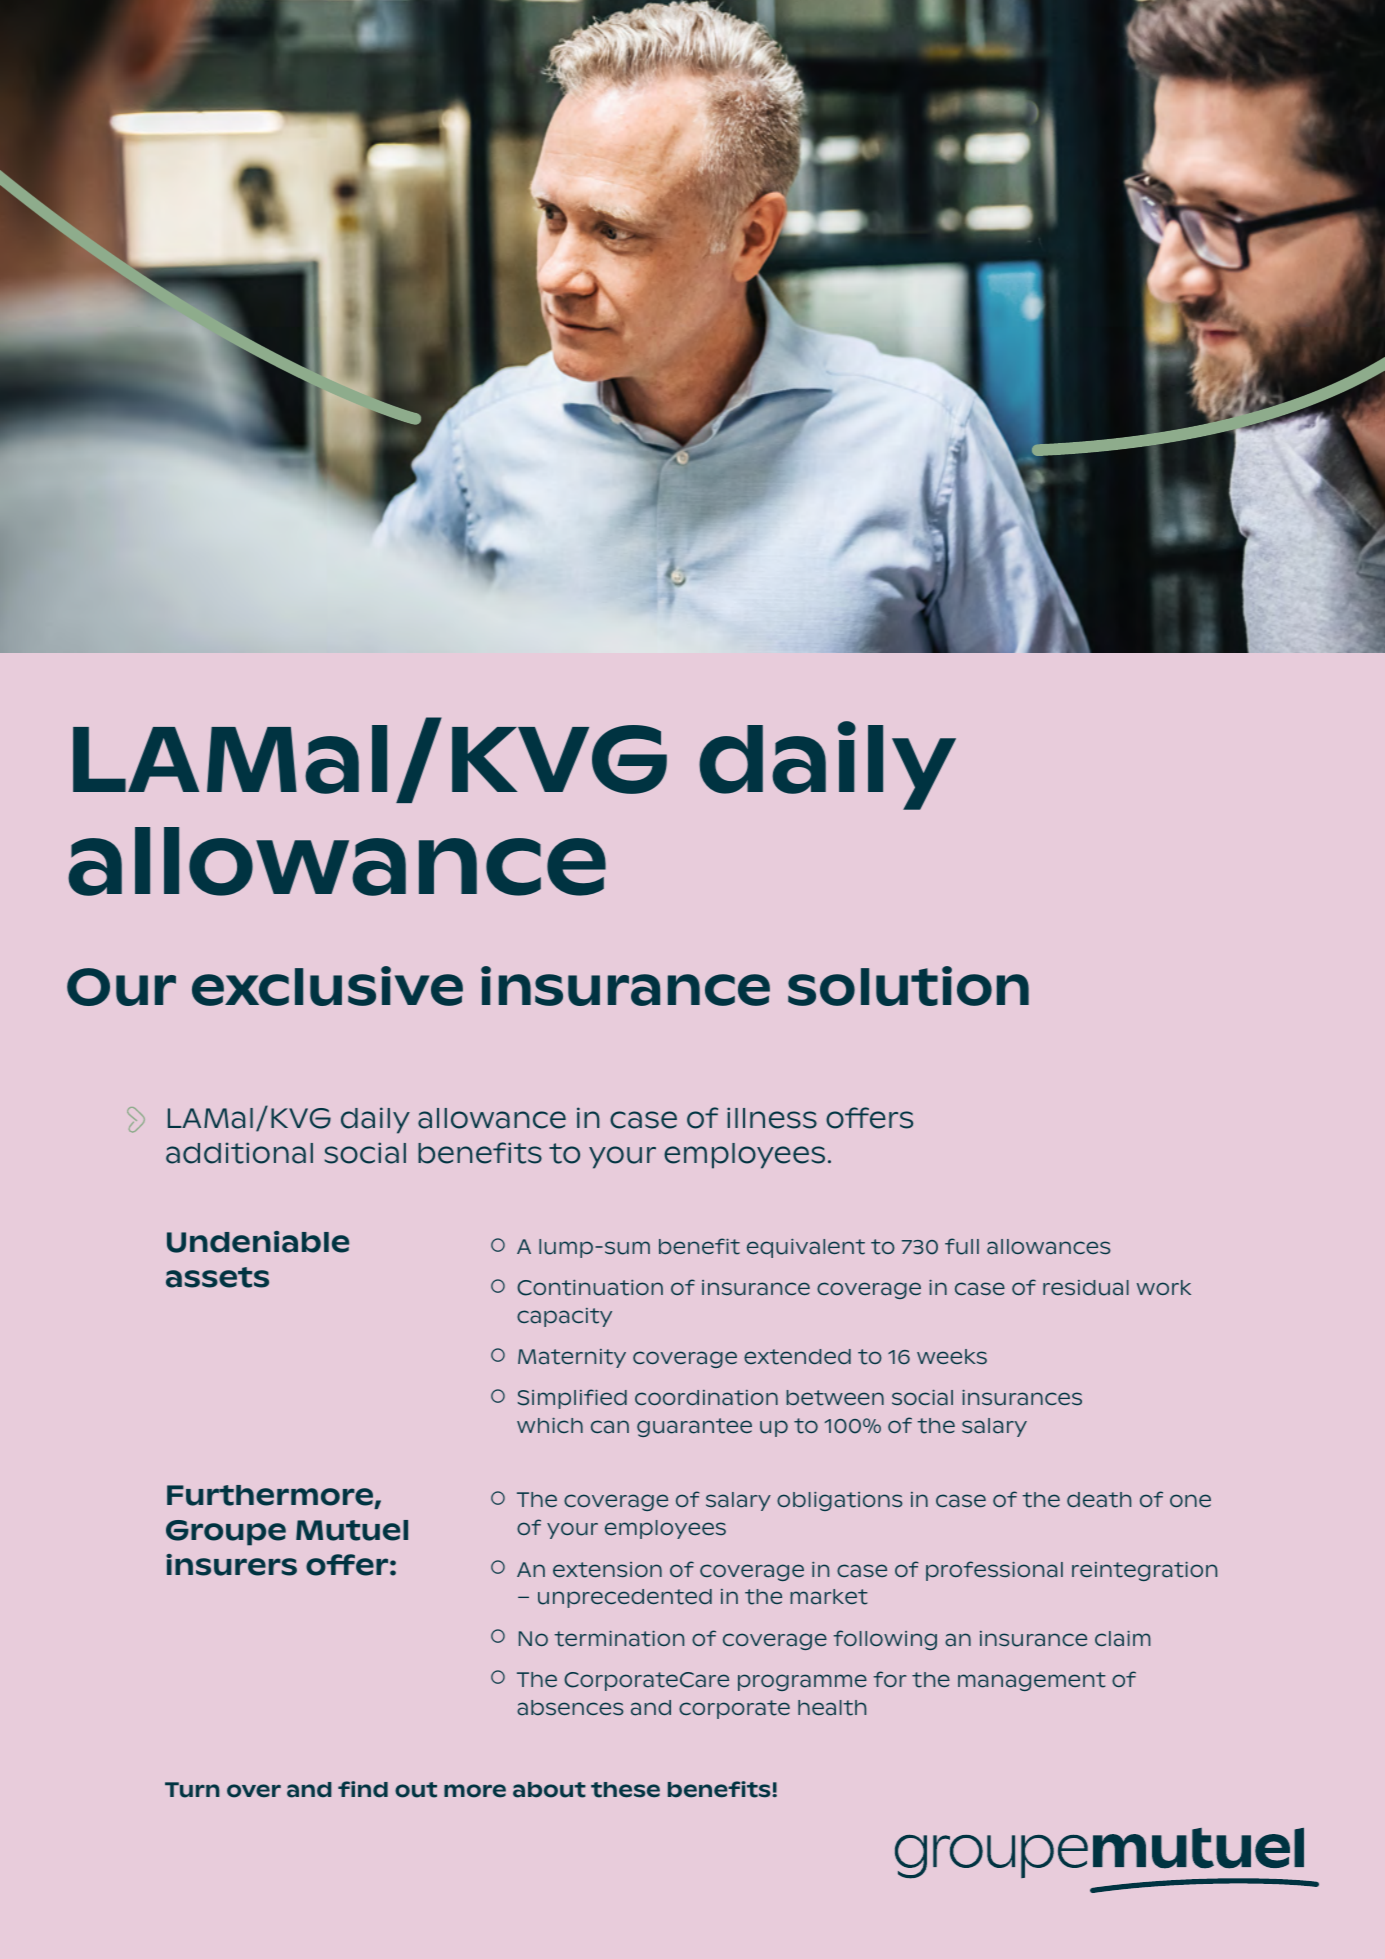  I want to click on illness, so click(772, 1118).
